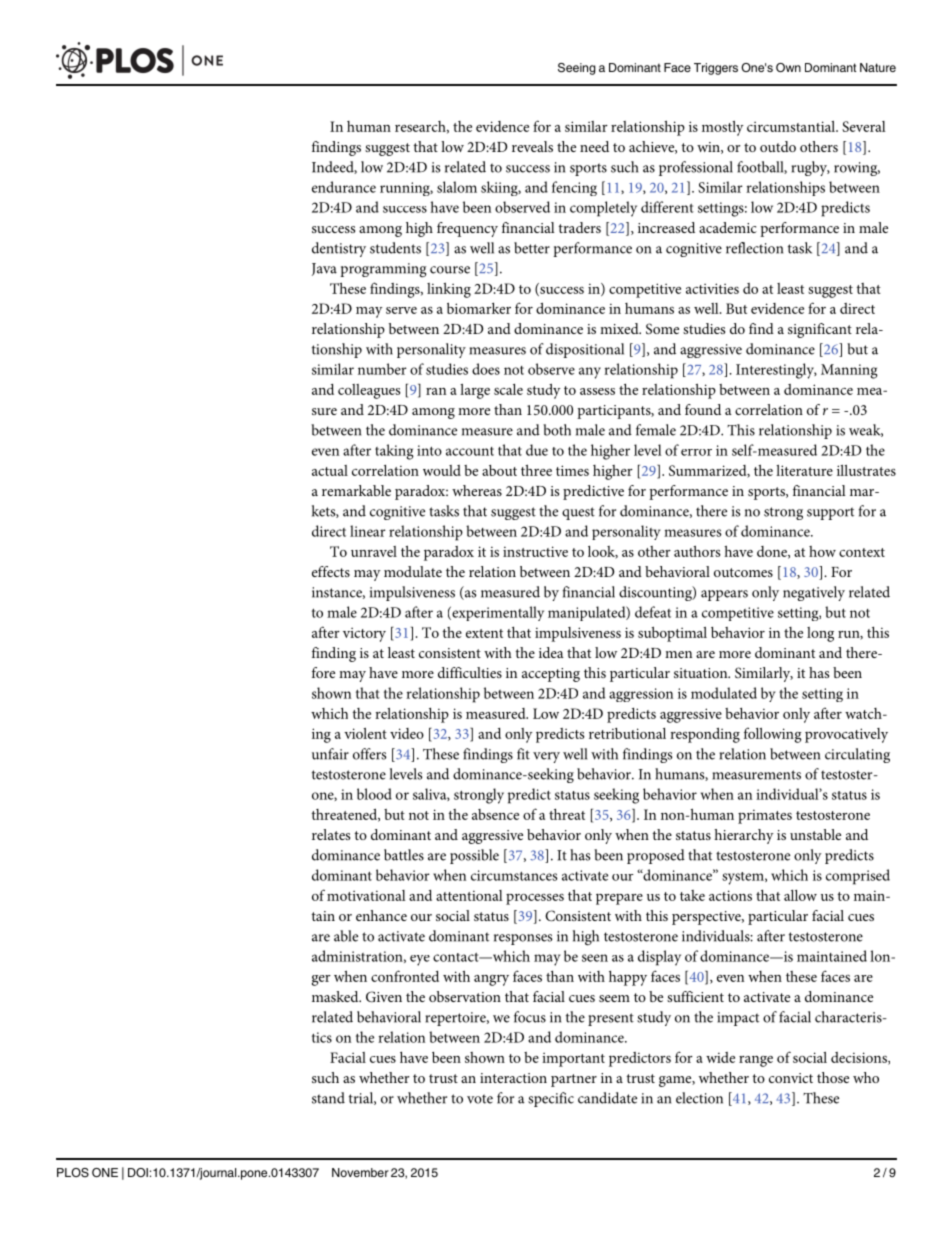  Describe the element at coordinates (344, 187) in the page. I see `endurance` at that location.
